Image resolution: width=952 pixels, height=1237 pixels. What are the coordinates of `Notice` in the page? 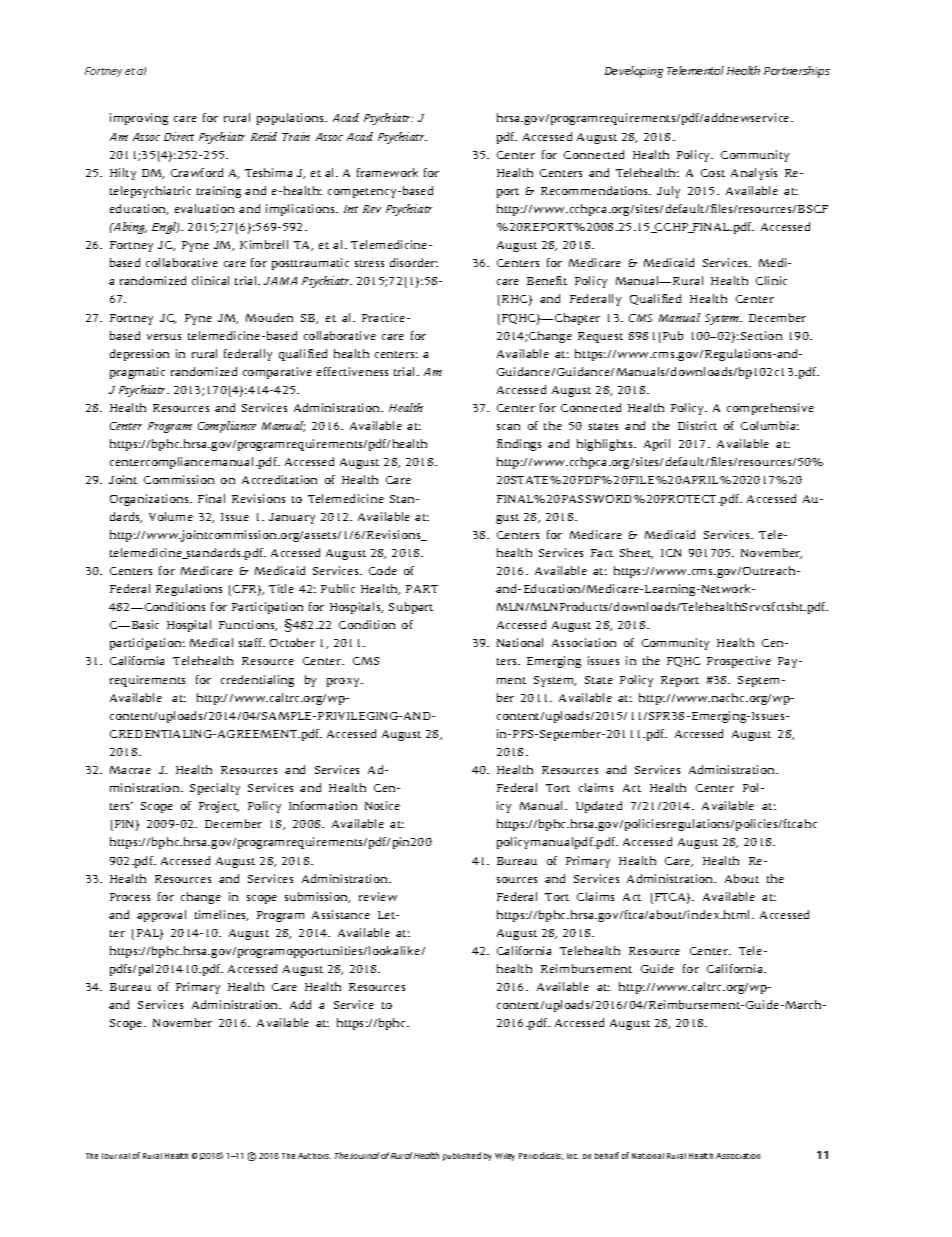 It's located at (382, 805).
